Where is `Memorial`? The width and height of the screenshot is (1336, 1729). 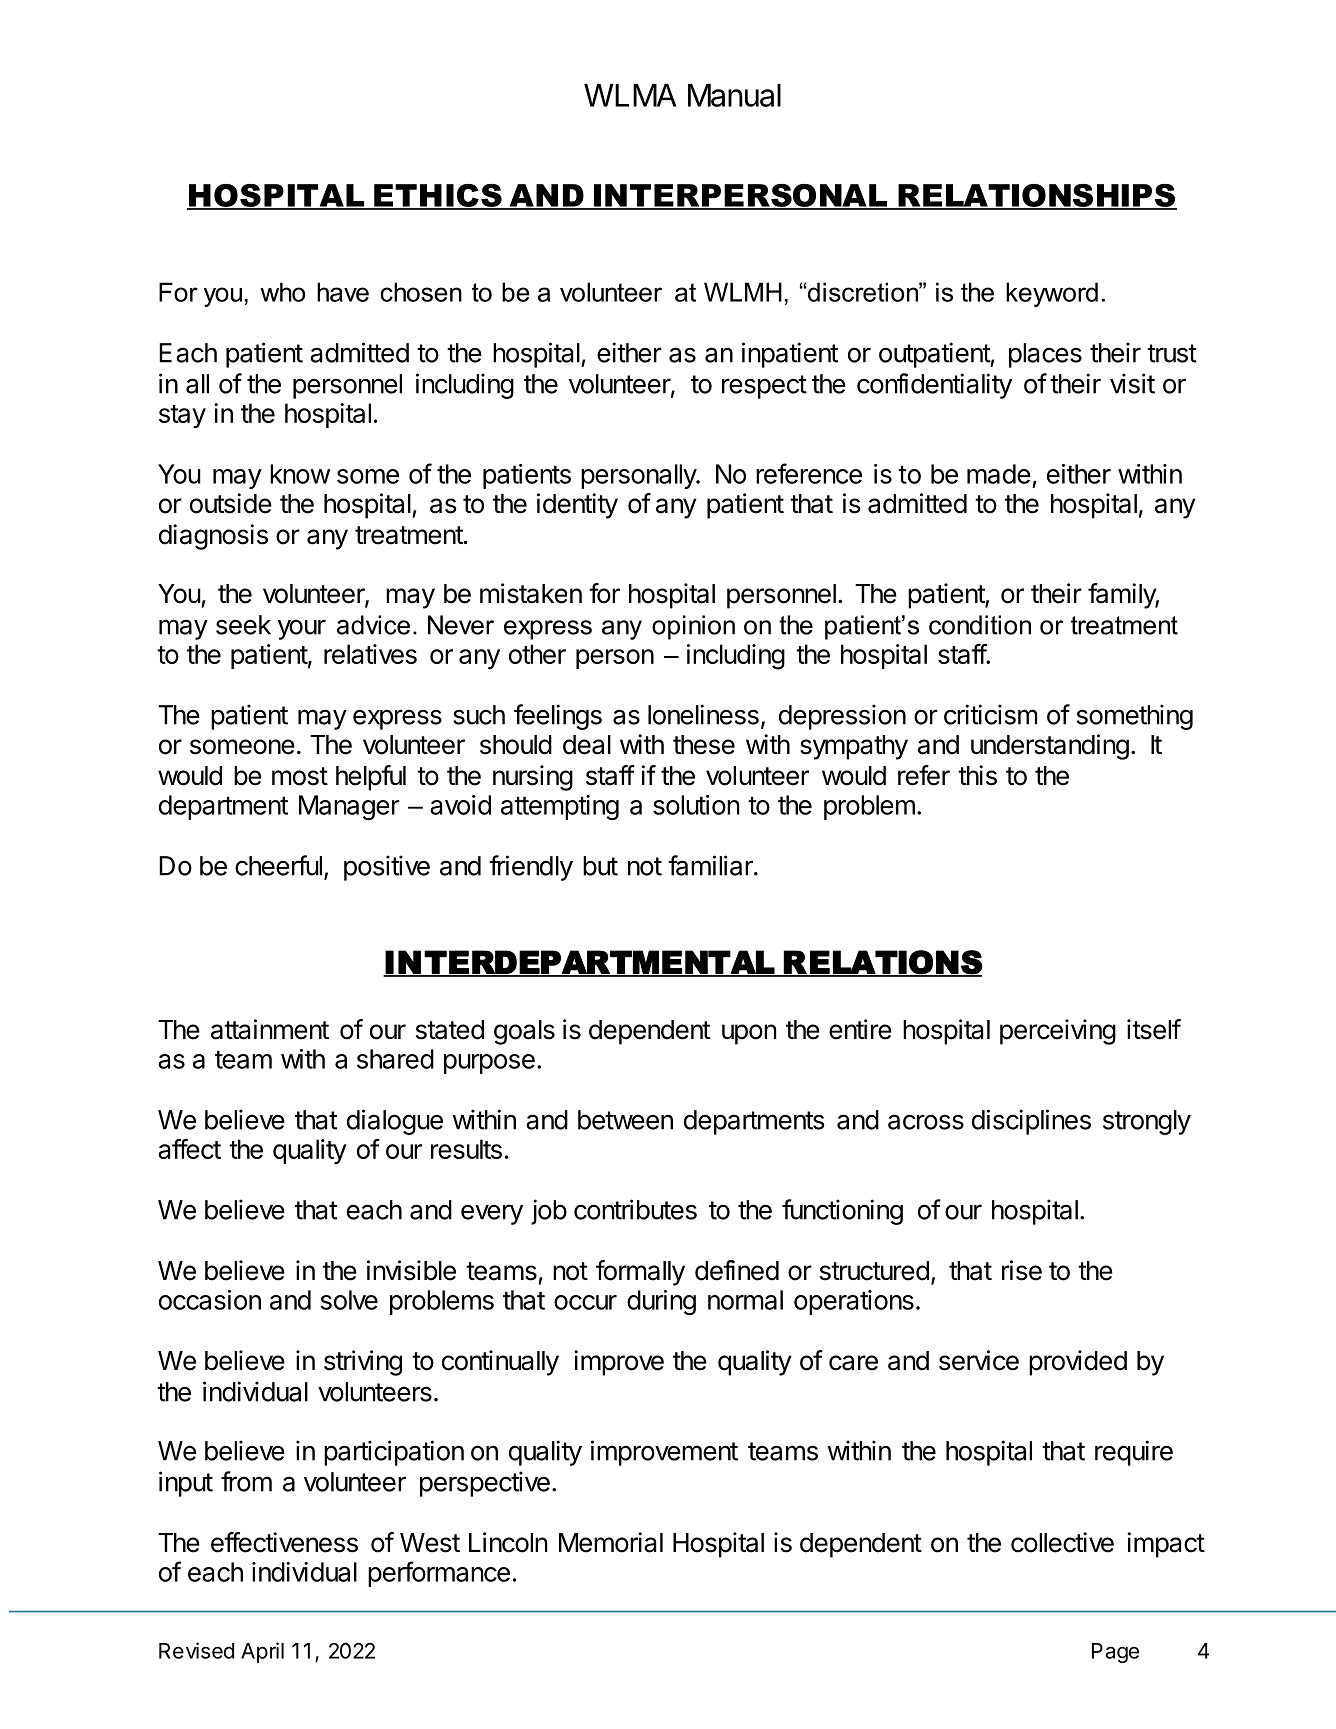
Memorial is located at coordinates (611, 1542).
